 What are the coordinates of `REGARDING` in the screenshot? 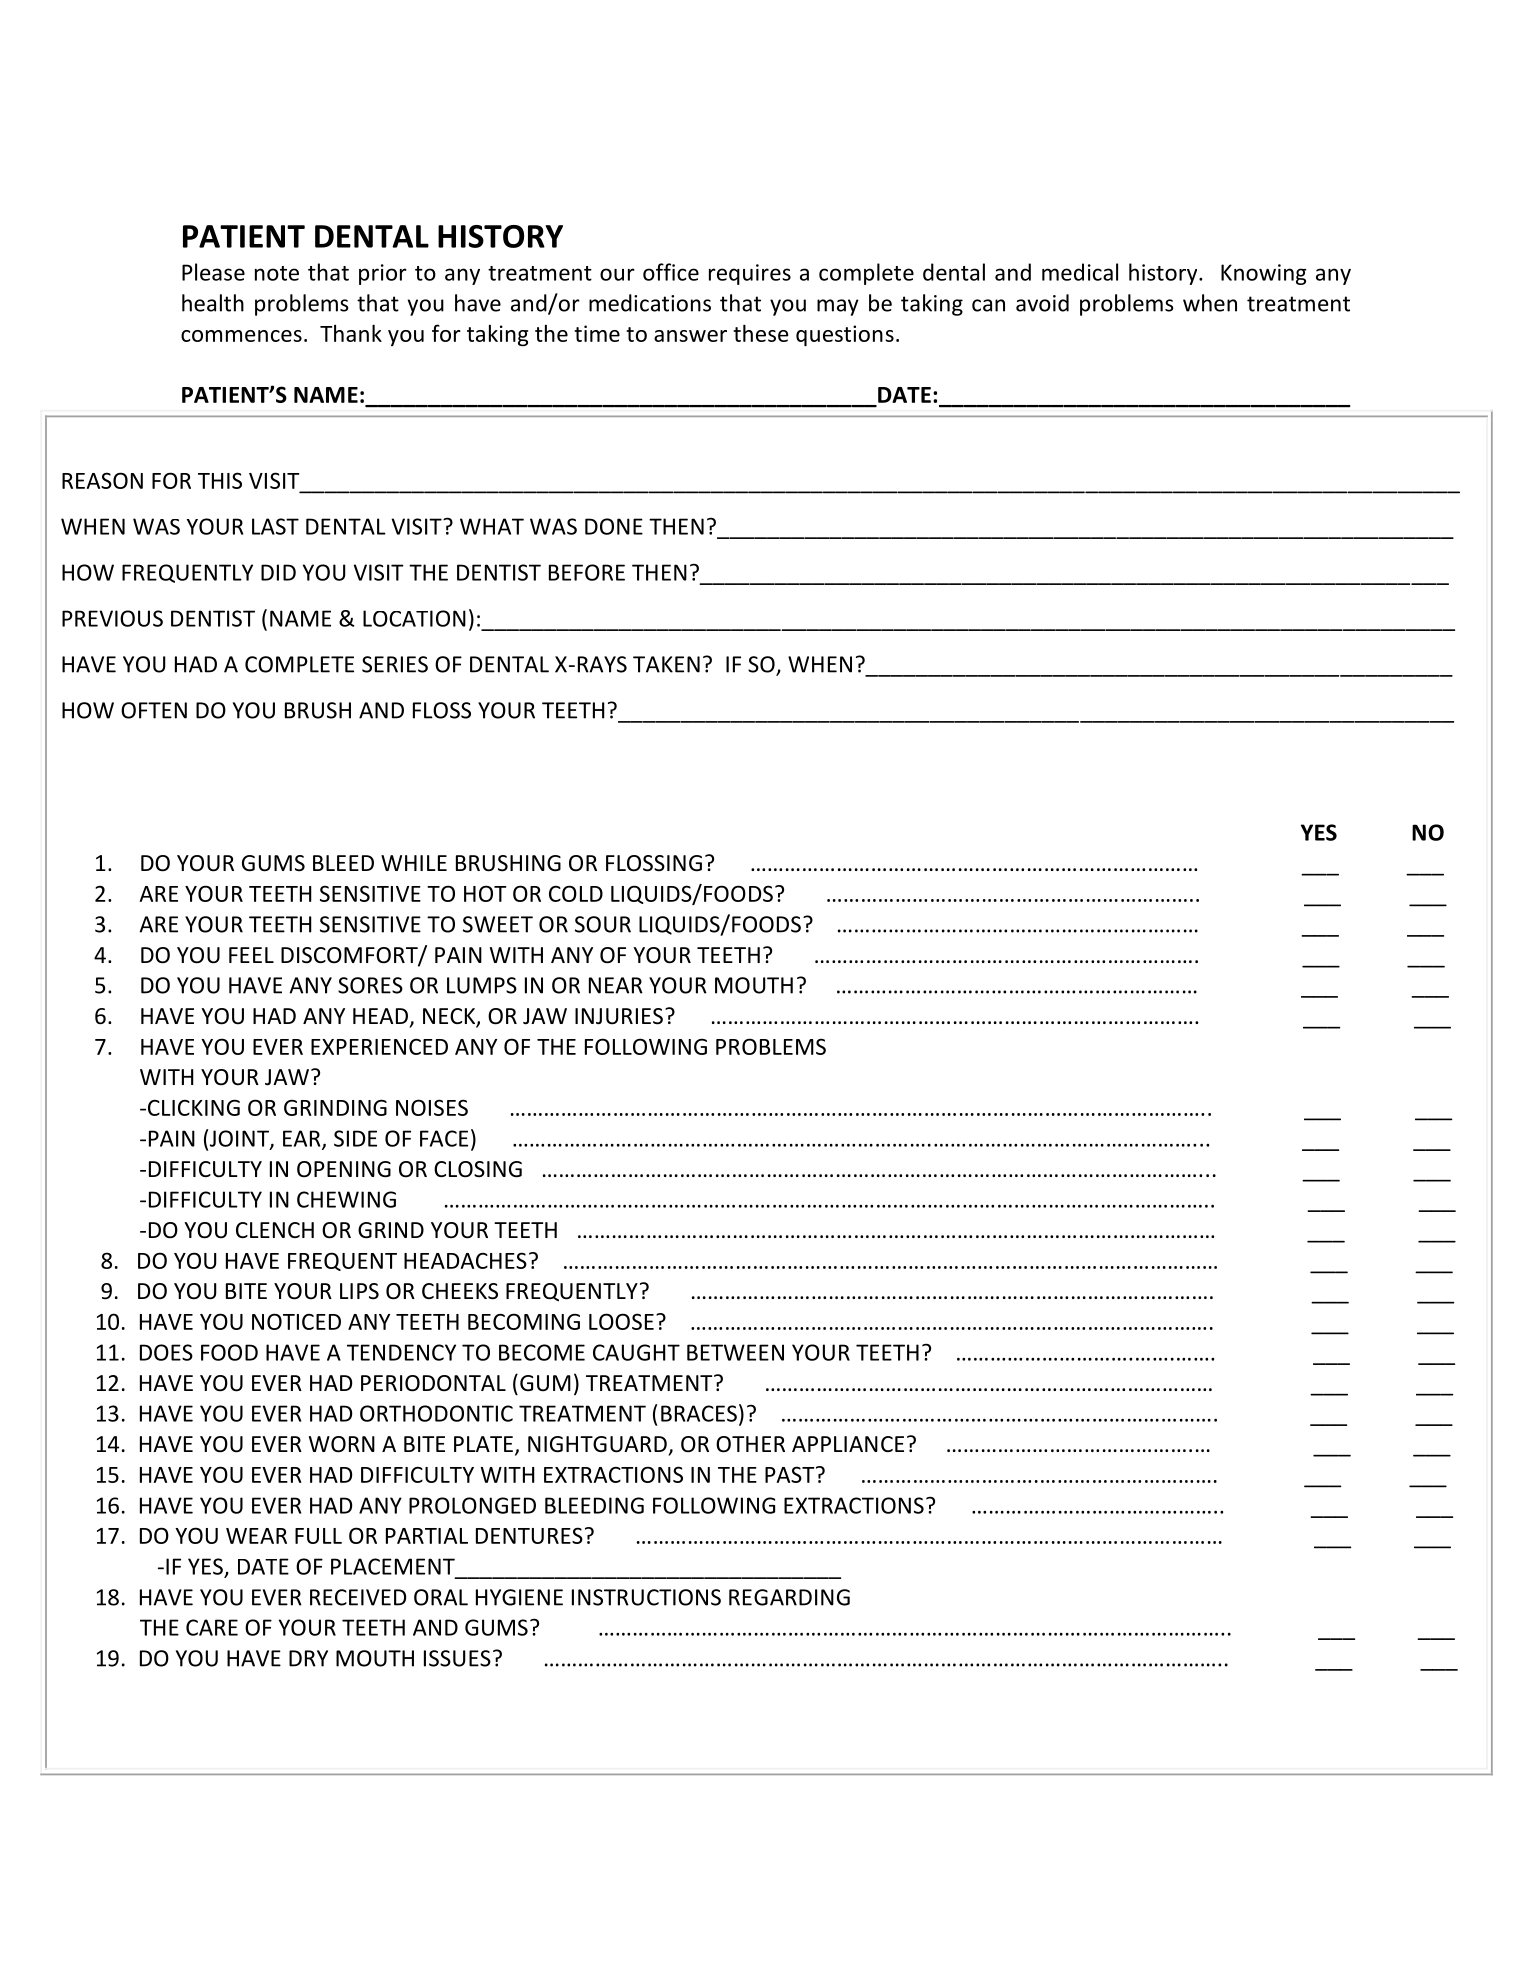 It's located at (789, 1597).
